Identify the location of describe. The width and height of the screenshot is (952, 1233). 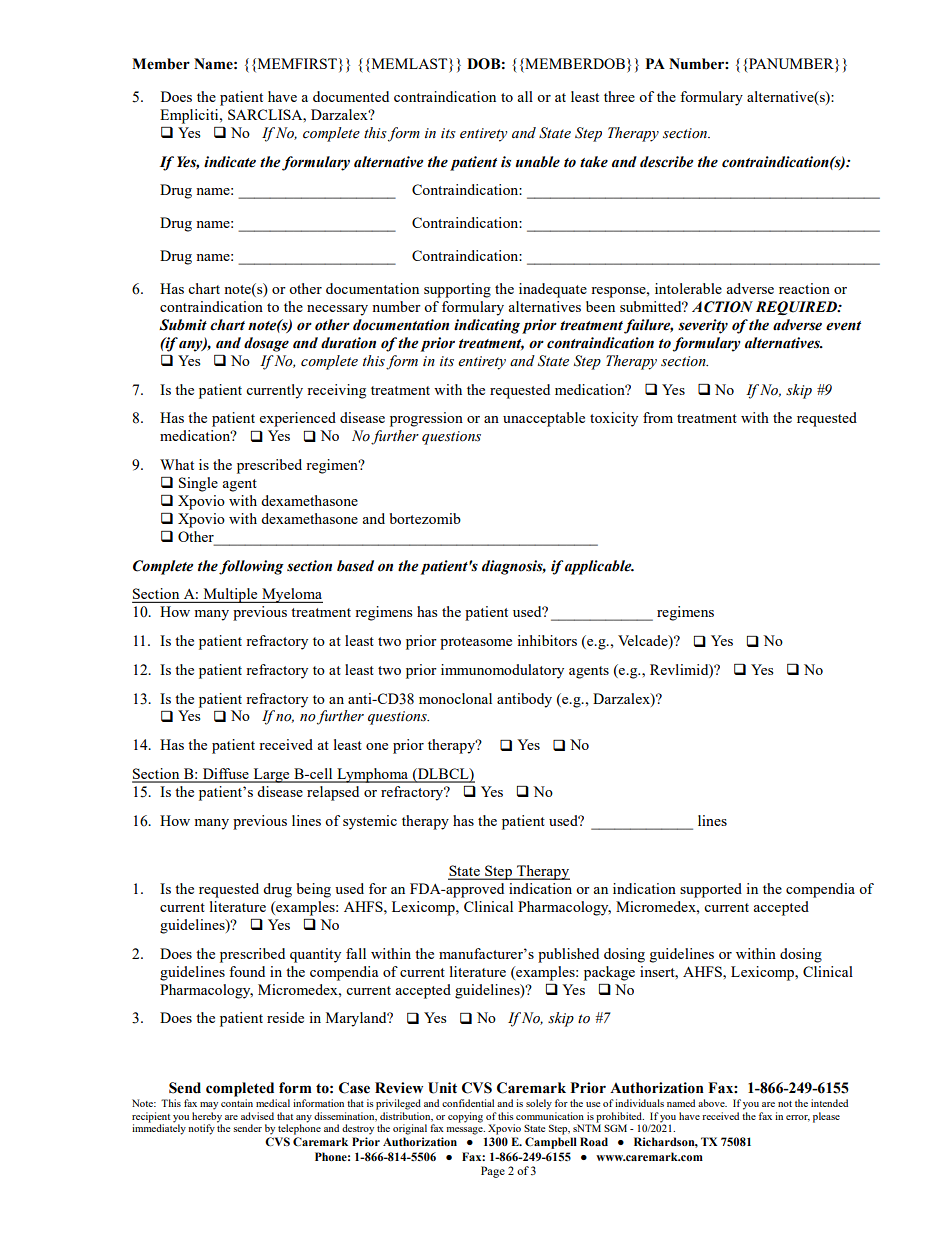
(666, 162).
